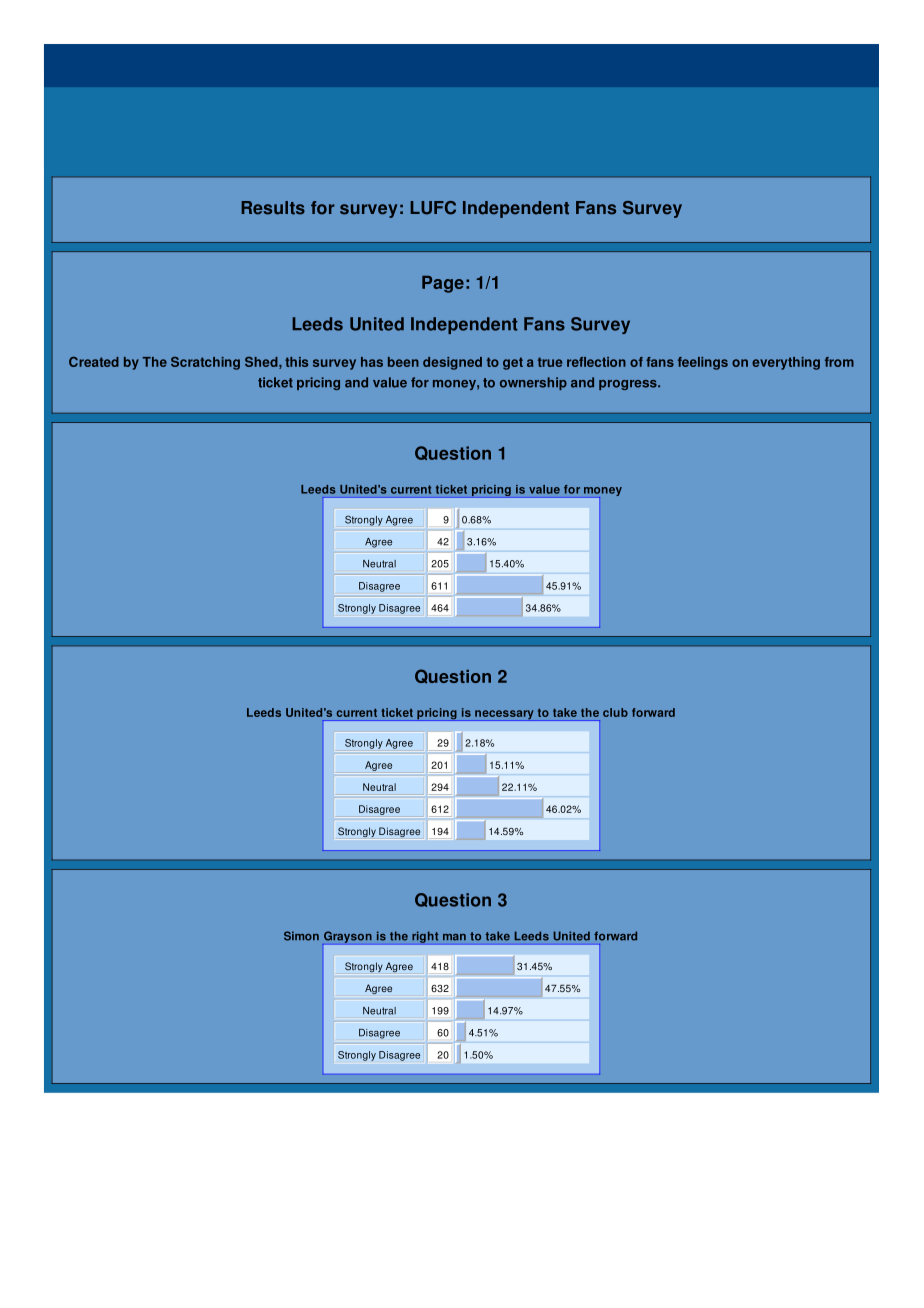 The image size is (924, 1308). I want to click on Page, so click(443, 284).
